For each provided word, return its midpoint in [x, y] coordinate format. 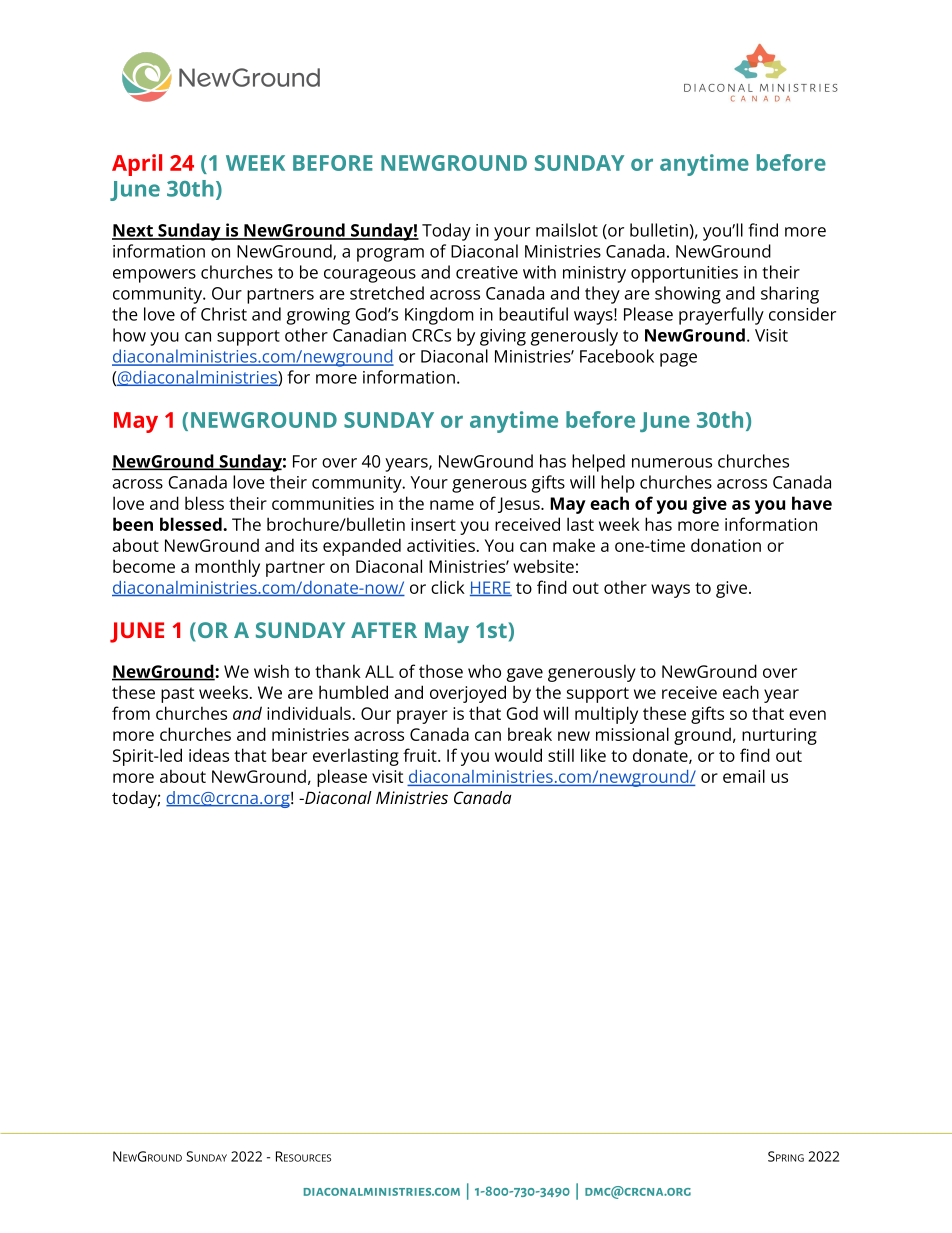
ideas [209, 755]
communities [323, 503]
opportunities [684, 274]
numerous [672, 463]
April [137, 165]
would [518, 755]
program [390, 255]
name [452, 505]
